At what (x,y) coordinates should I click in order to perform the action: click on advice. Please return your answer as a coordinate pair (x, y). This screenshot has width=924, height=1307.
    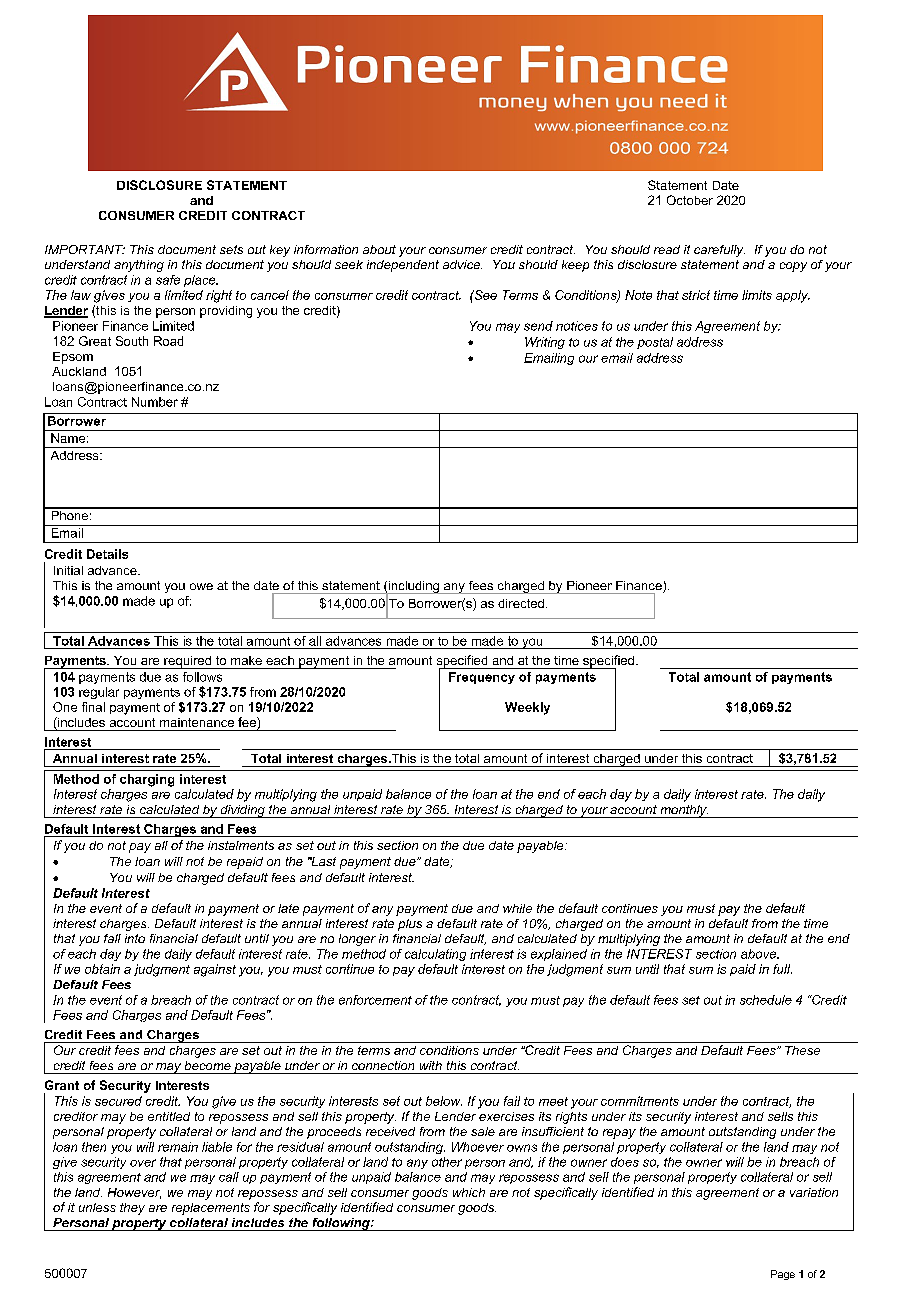
    Looking at the image, I should click on (462, 264).
